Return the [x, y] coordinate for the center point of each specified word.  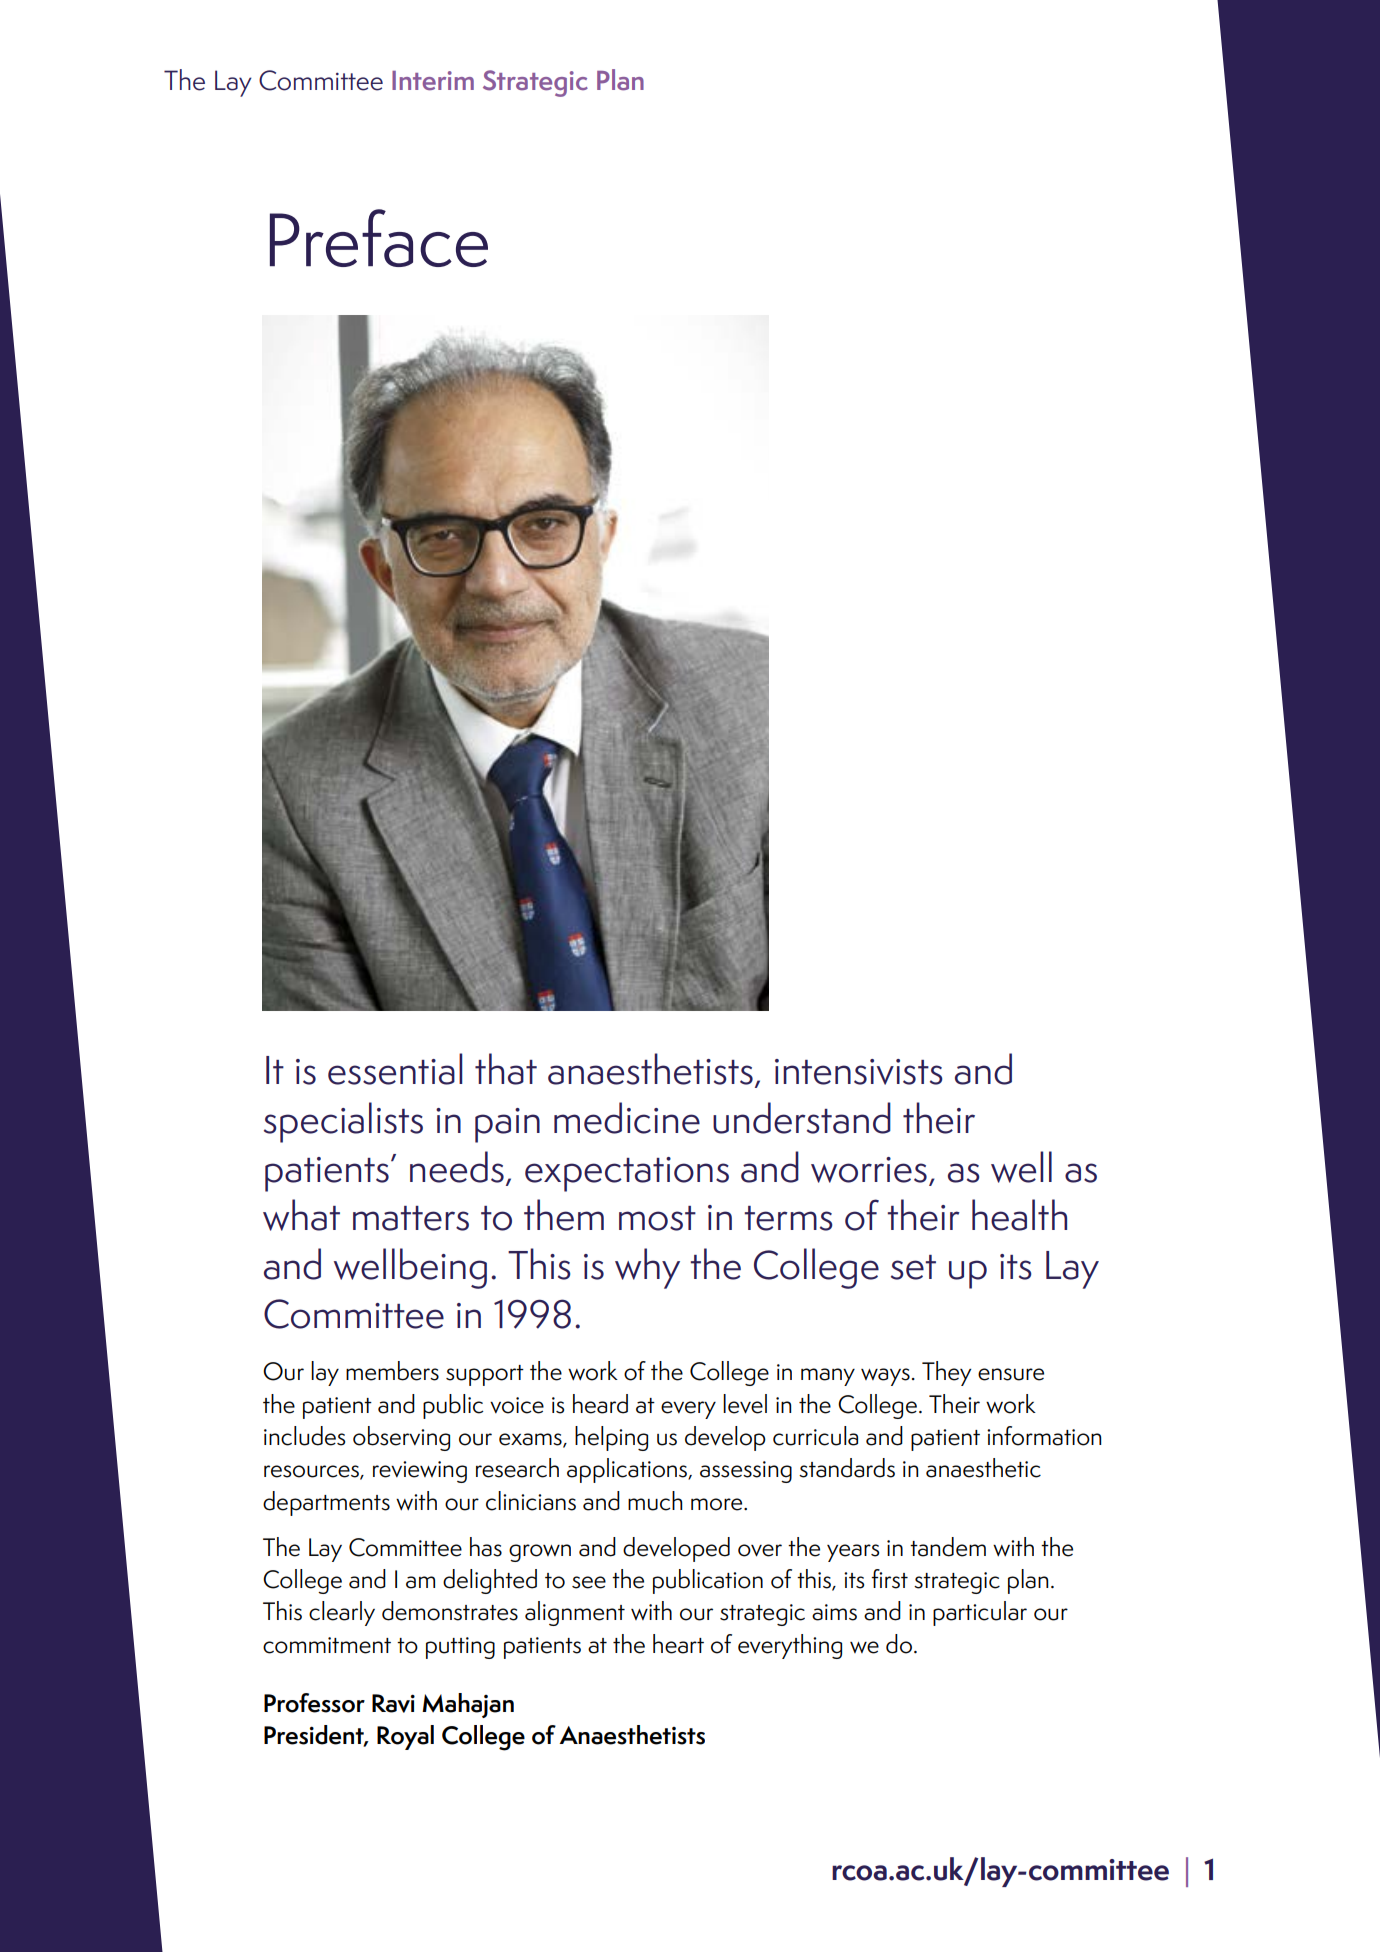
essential [395, 1069]
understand [802, 1118]
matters [411, 1218]
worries [869, 1170]
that [506, 1069]
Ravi [393, 1703]
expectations [627, 1174]
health [1019, 1215]
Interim [433, 81]
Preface [379, 238]
